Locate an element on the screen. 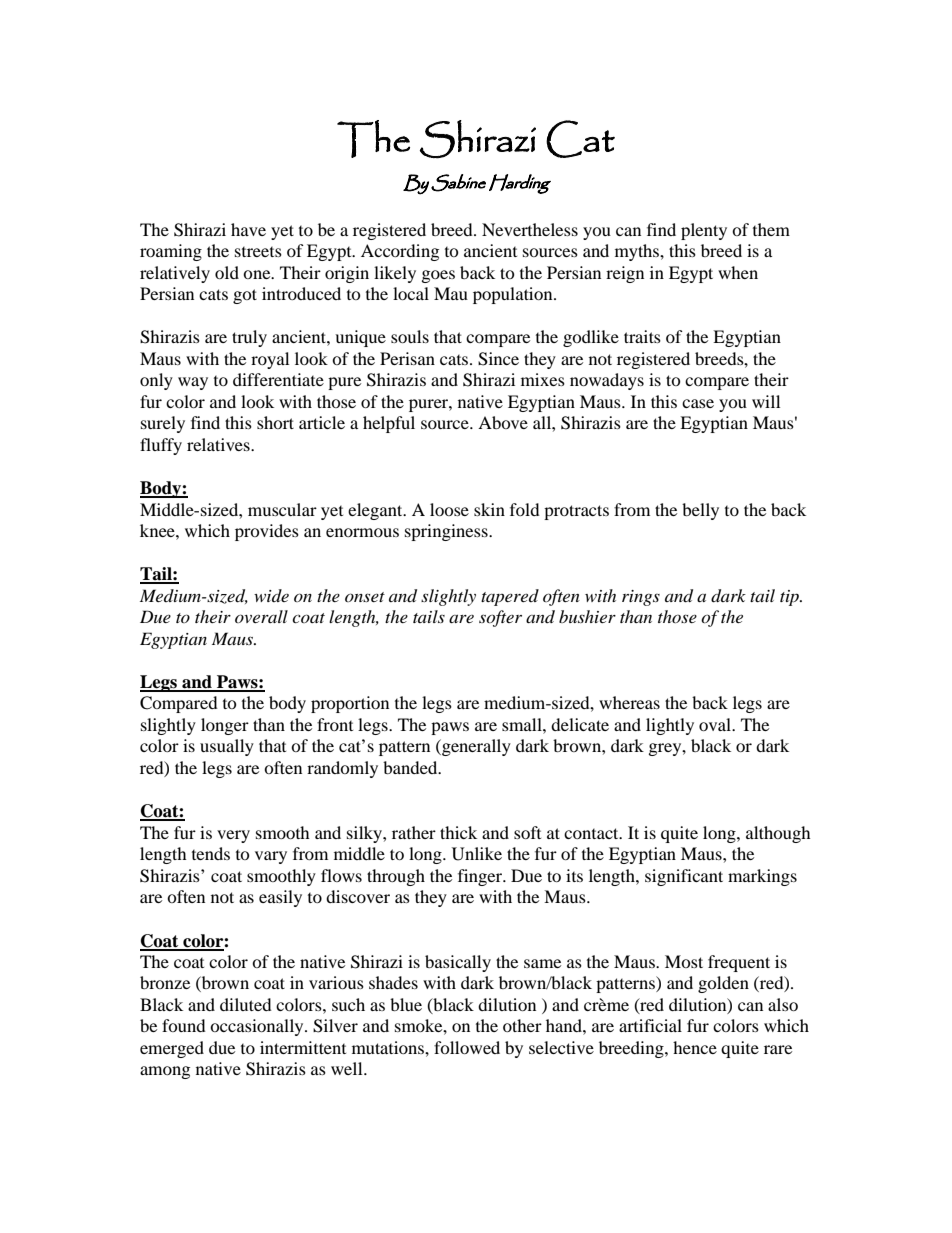 Image resolution: width=952 pixels, height=1233 pixels. hence is located at coordinates (695, 1047).
